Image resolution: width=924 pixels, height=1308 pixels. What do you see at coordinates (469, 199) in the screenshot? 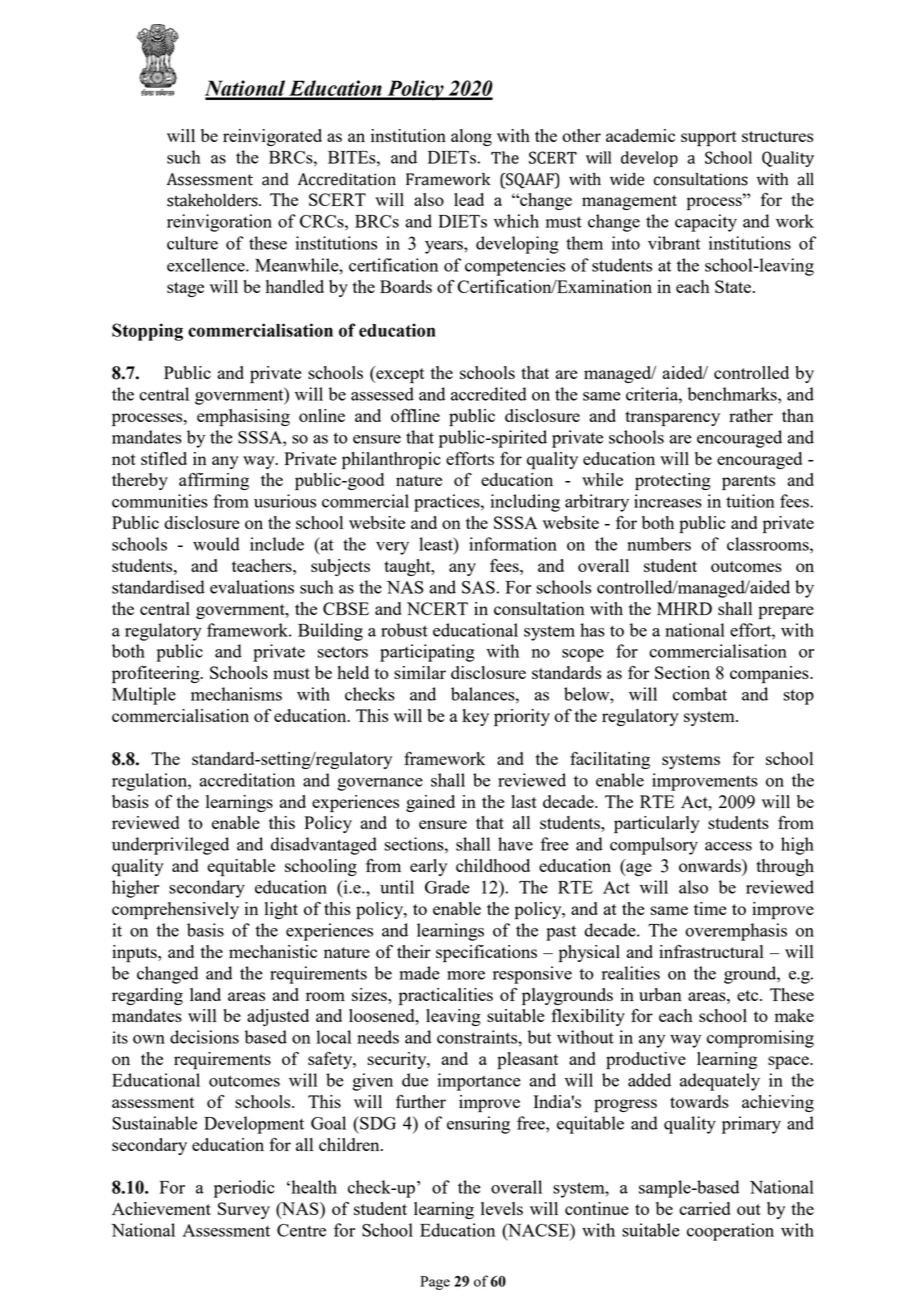
I see `lead` at bounding box center [469, 199].
